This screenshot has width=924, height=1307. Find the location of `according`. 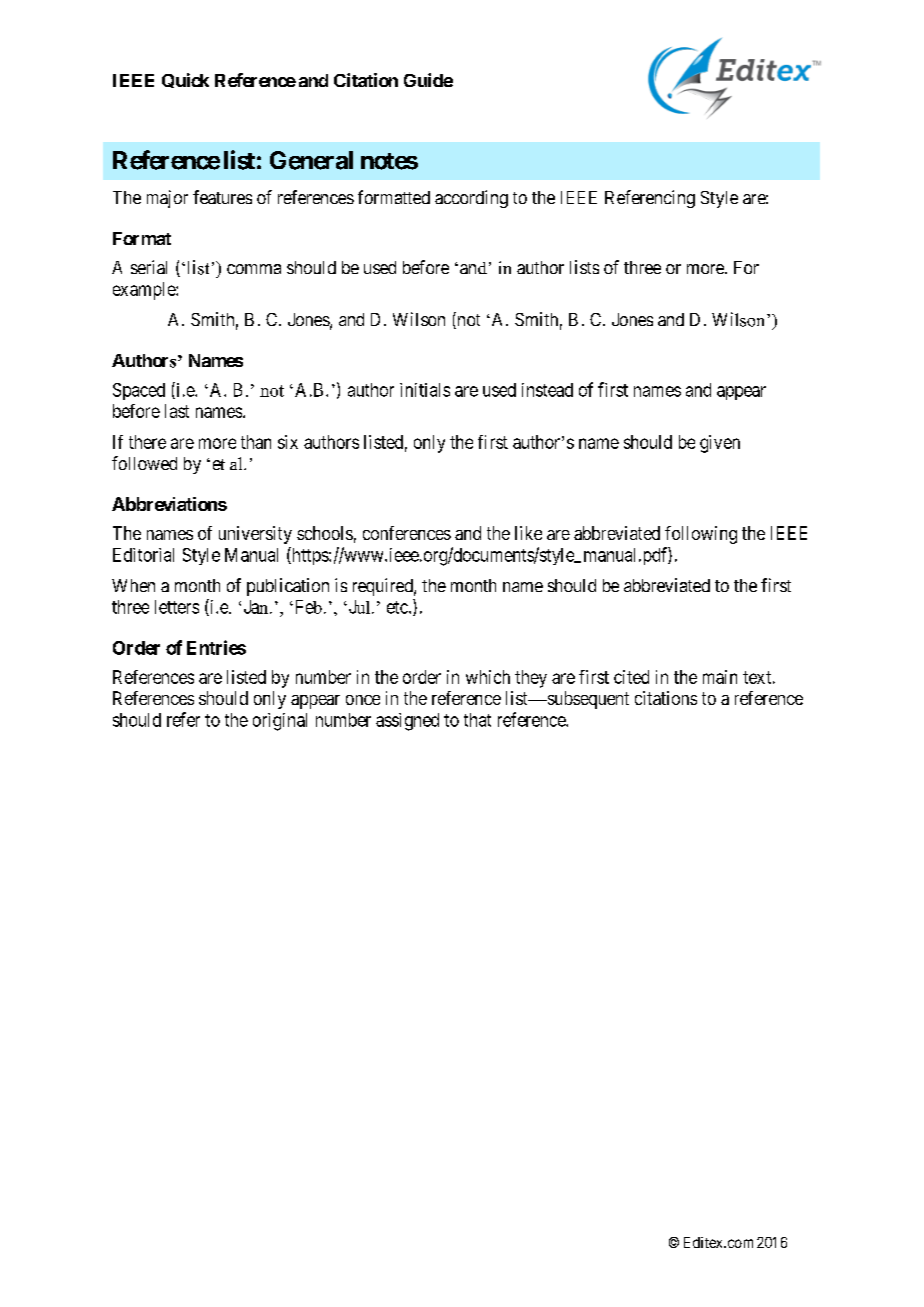

according is located at coordinates (471, 199).
